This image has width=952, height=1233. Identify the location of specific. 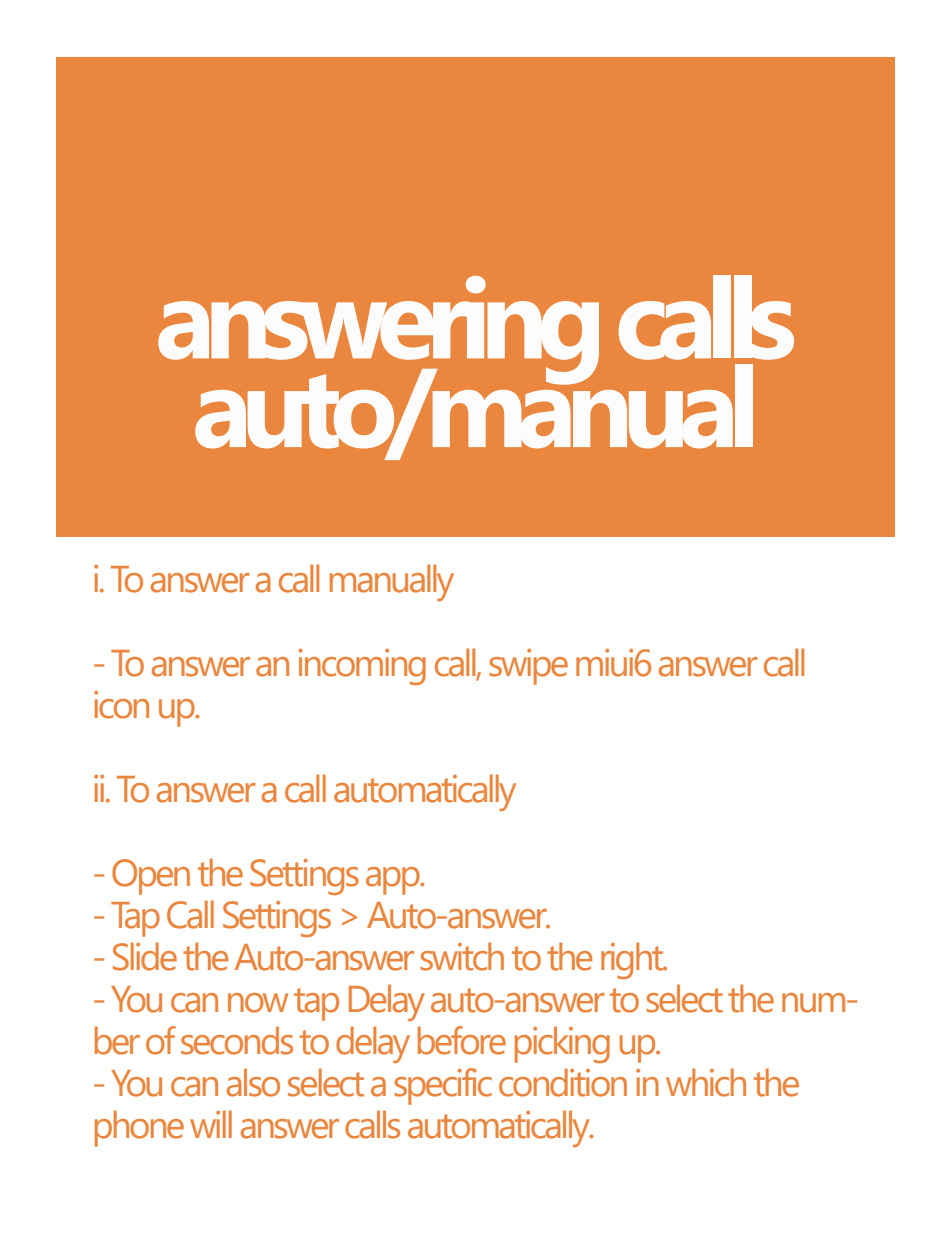
(443, 1086).
